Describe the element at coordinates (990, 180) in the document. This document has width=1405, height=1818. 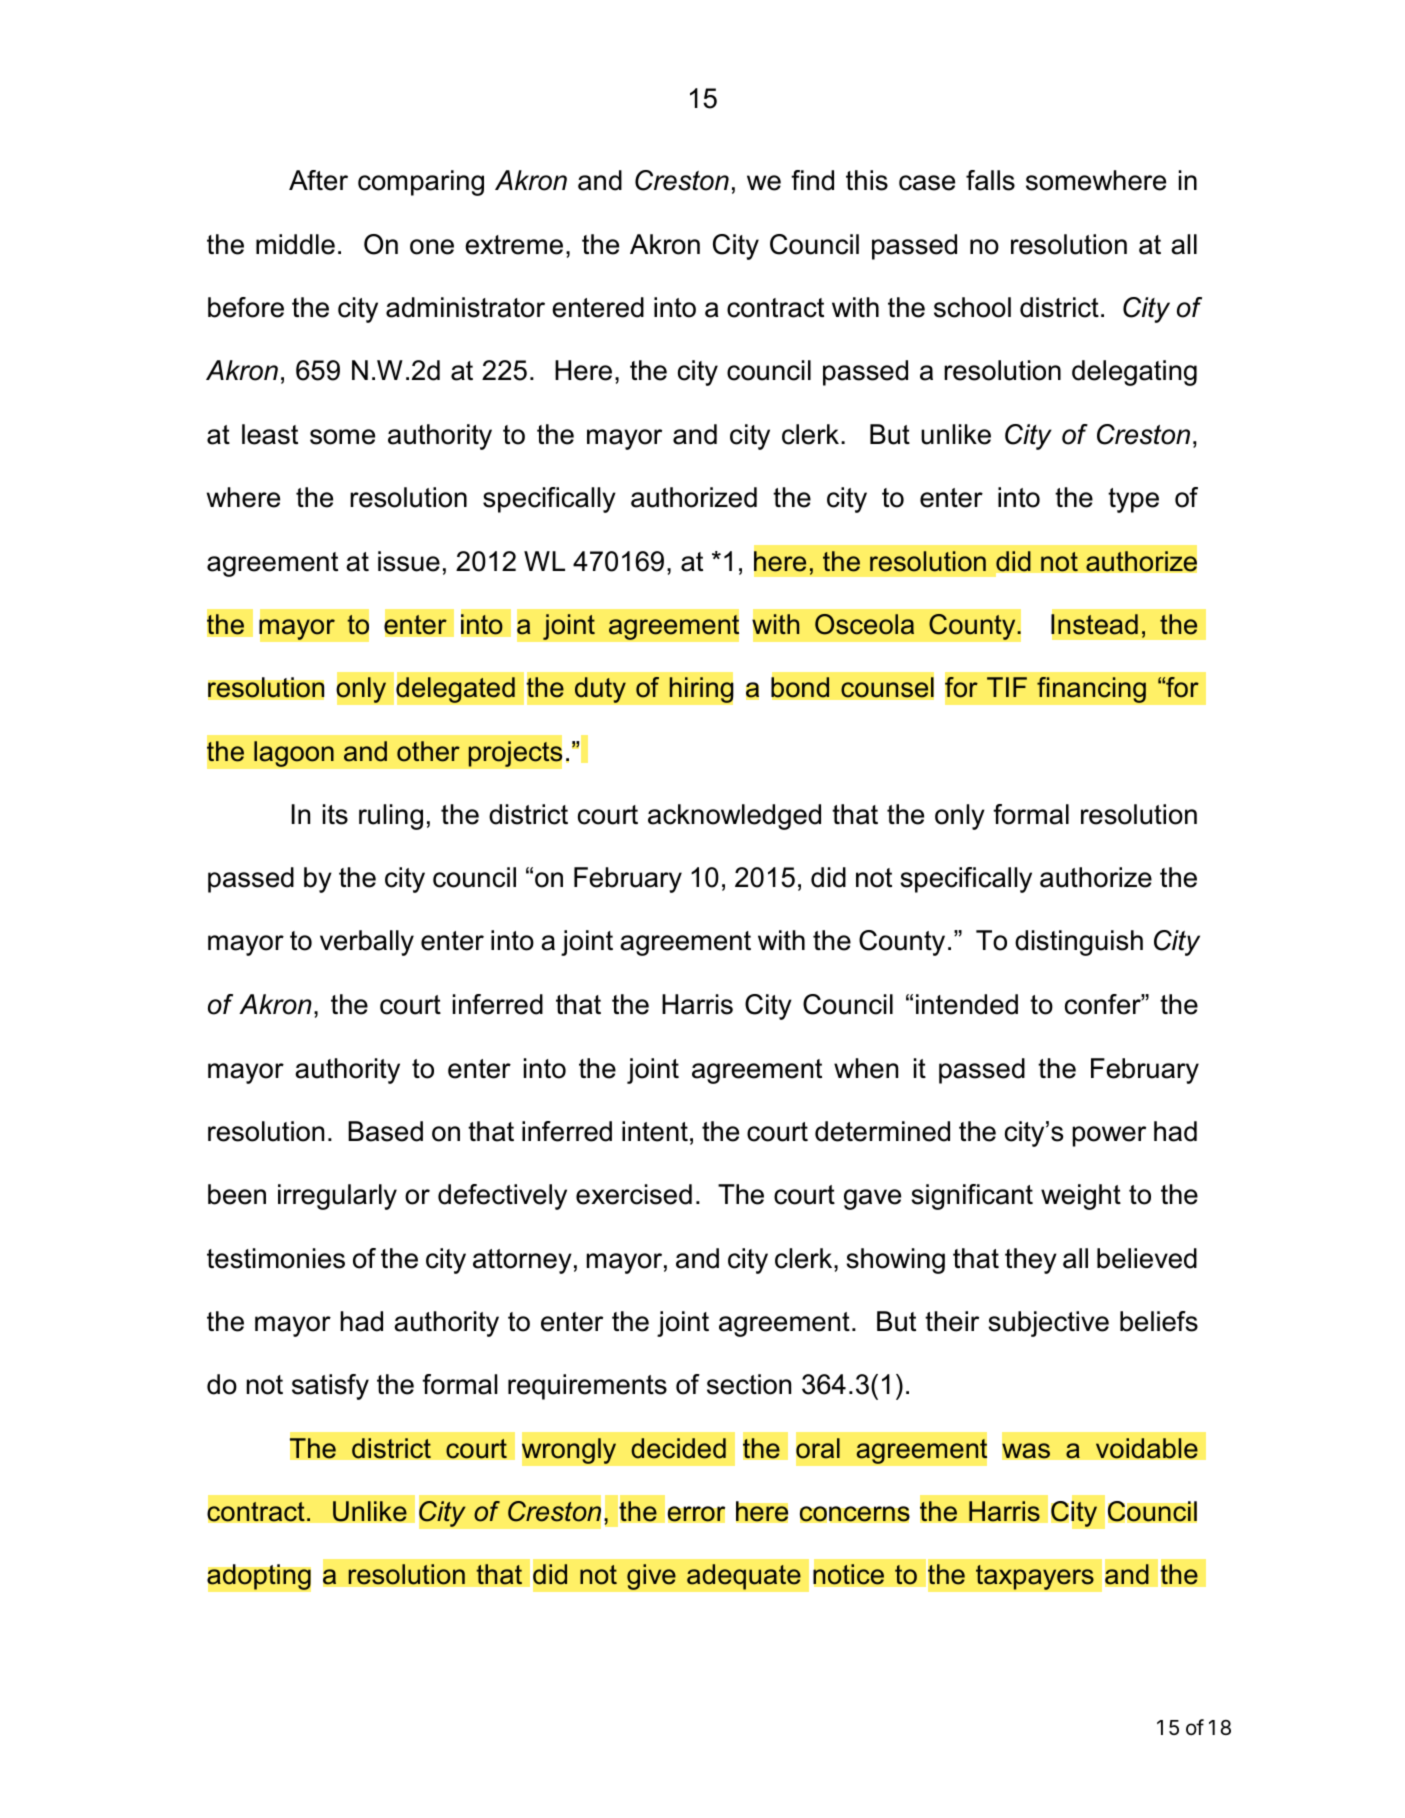
I see `falls` at that location.
